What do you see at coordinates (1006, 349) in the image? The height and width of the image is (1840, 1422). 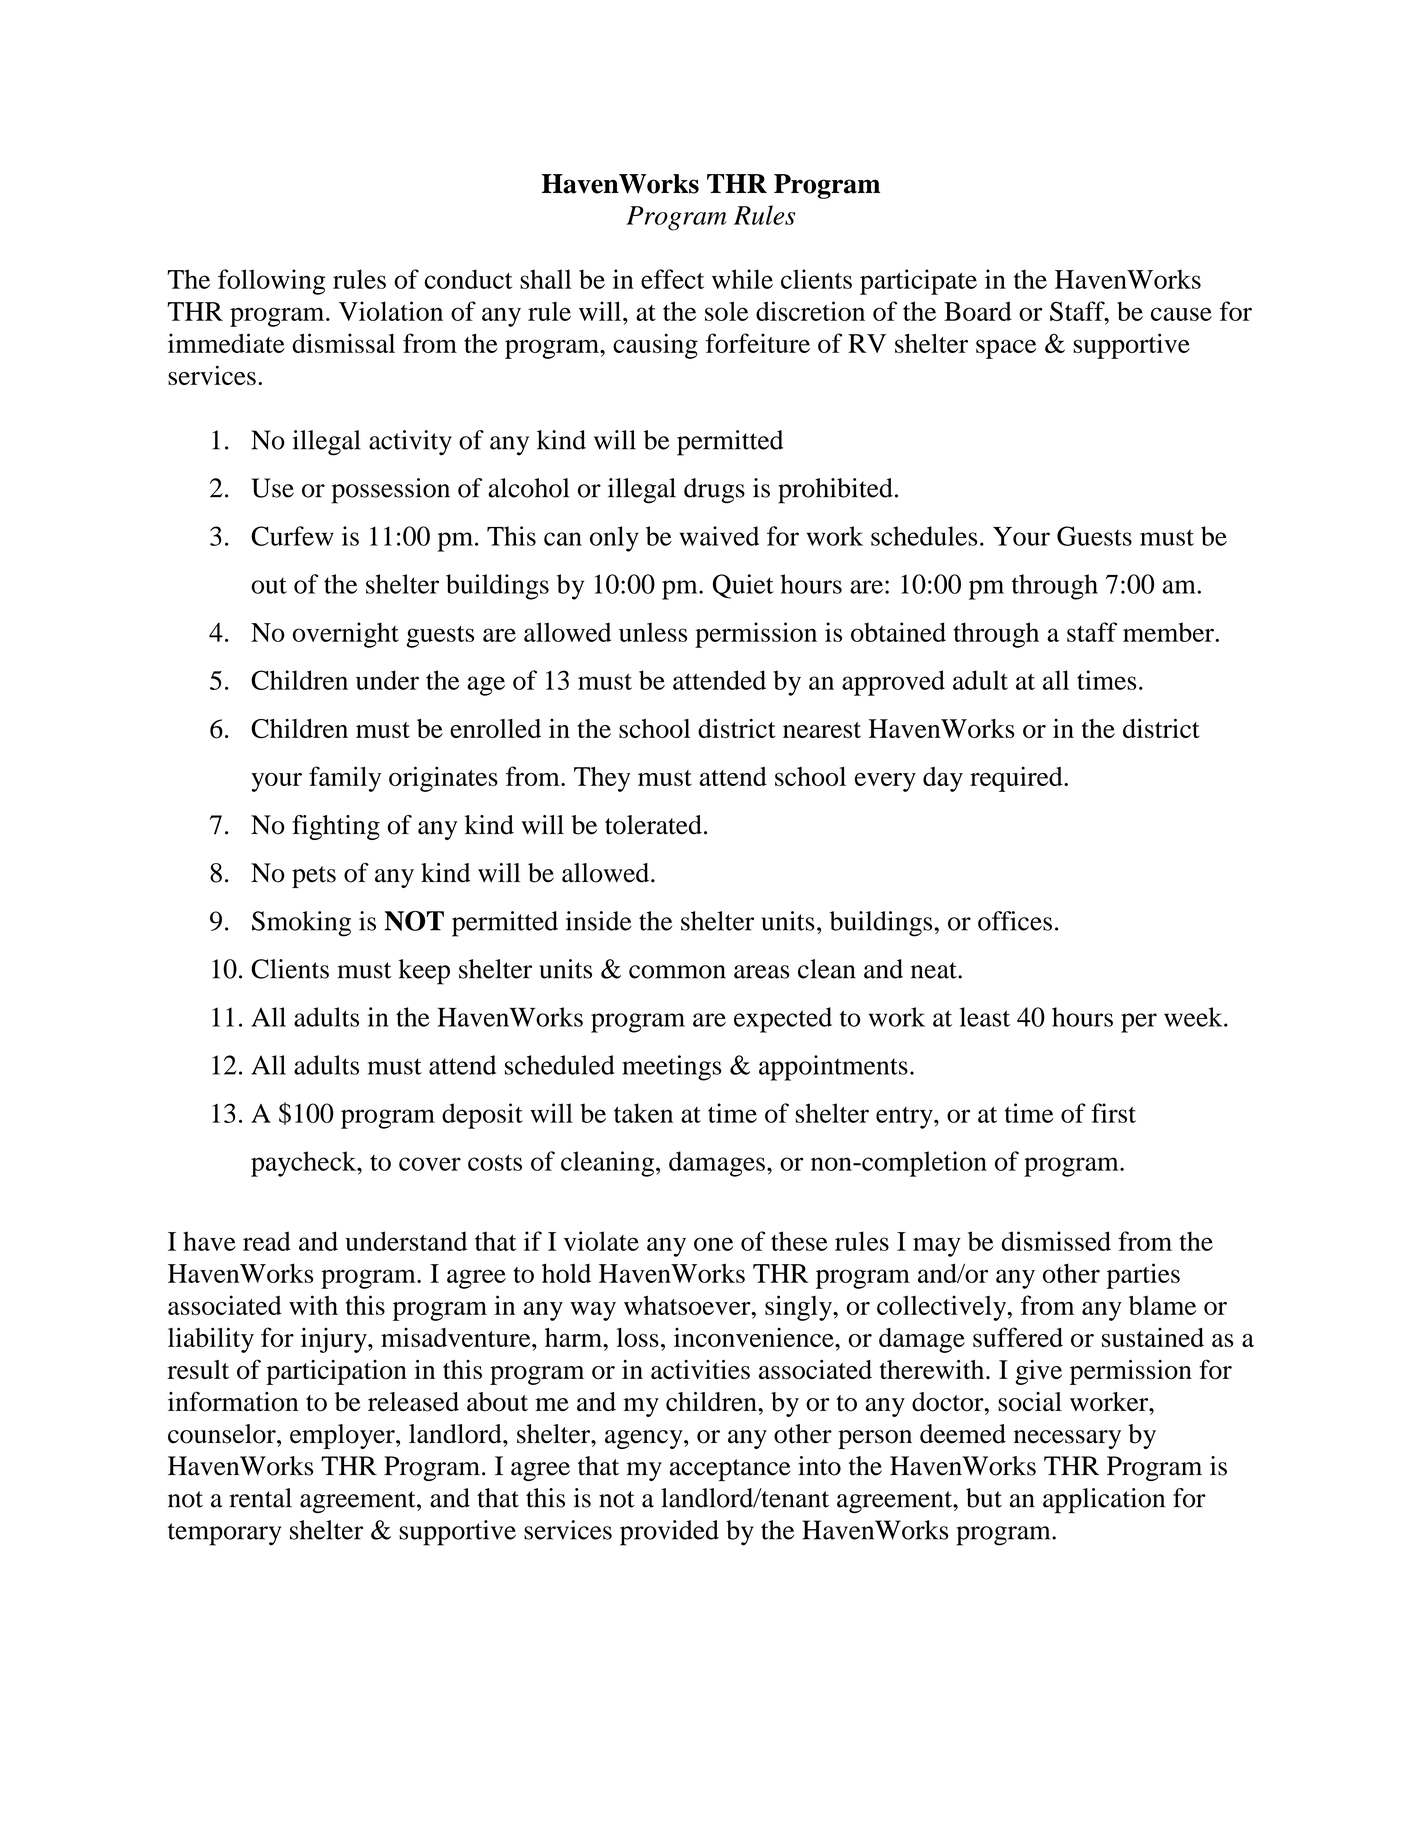 I see `space` at bounding box center [1006, 349].
